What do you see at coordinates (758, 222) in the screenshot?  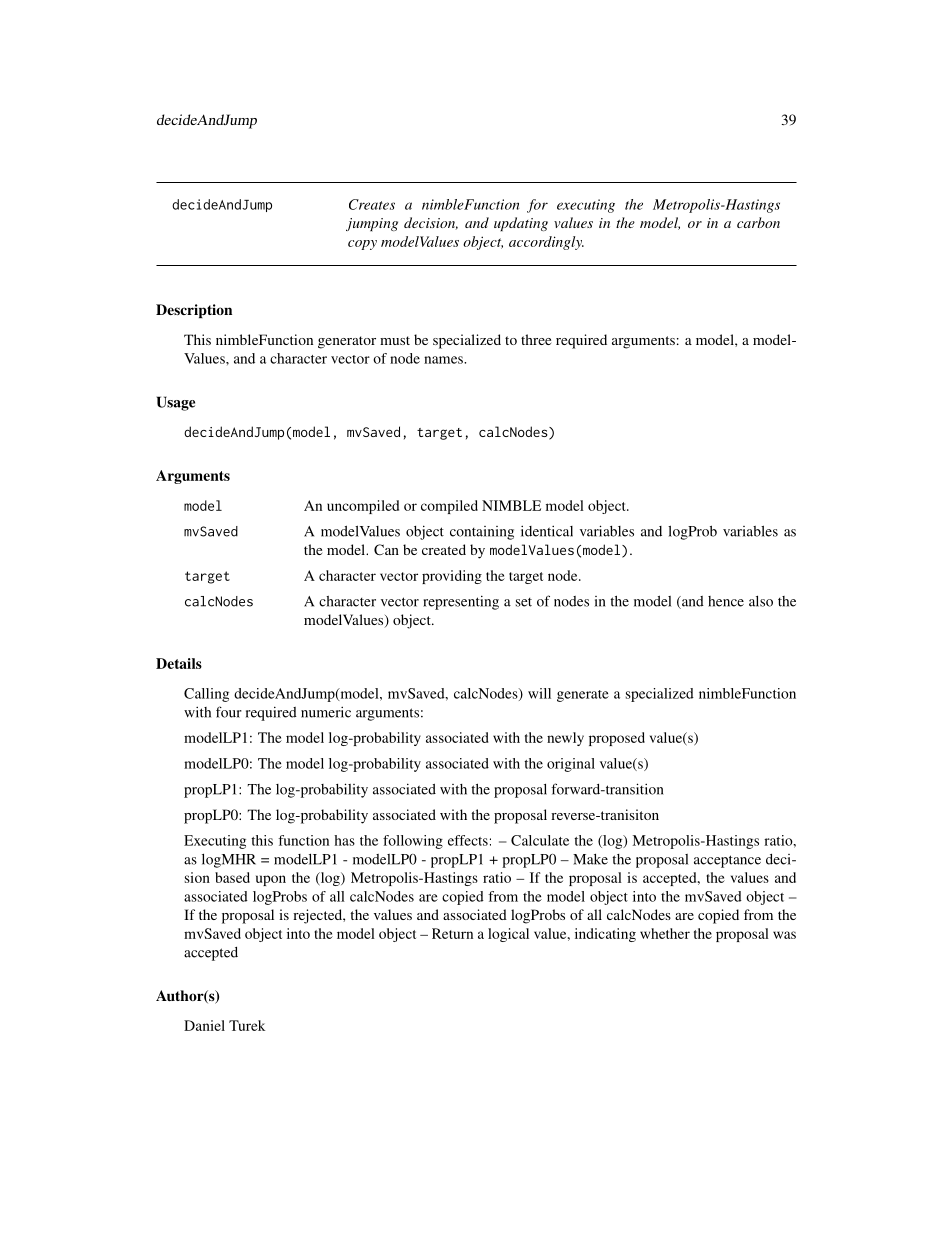 I see `carbon` at bounding box center [758, 222].
